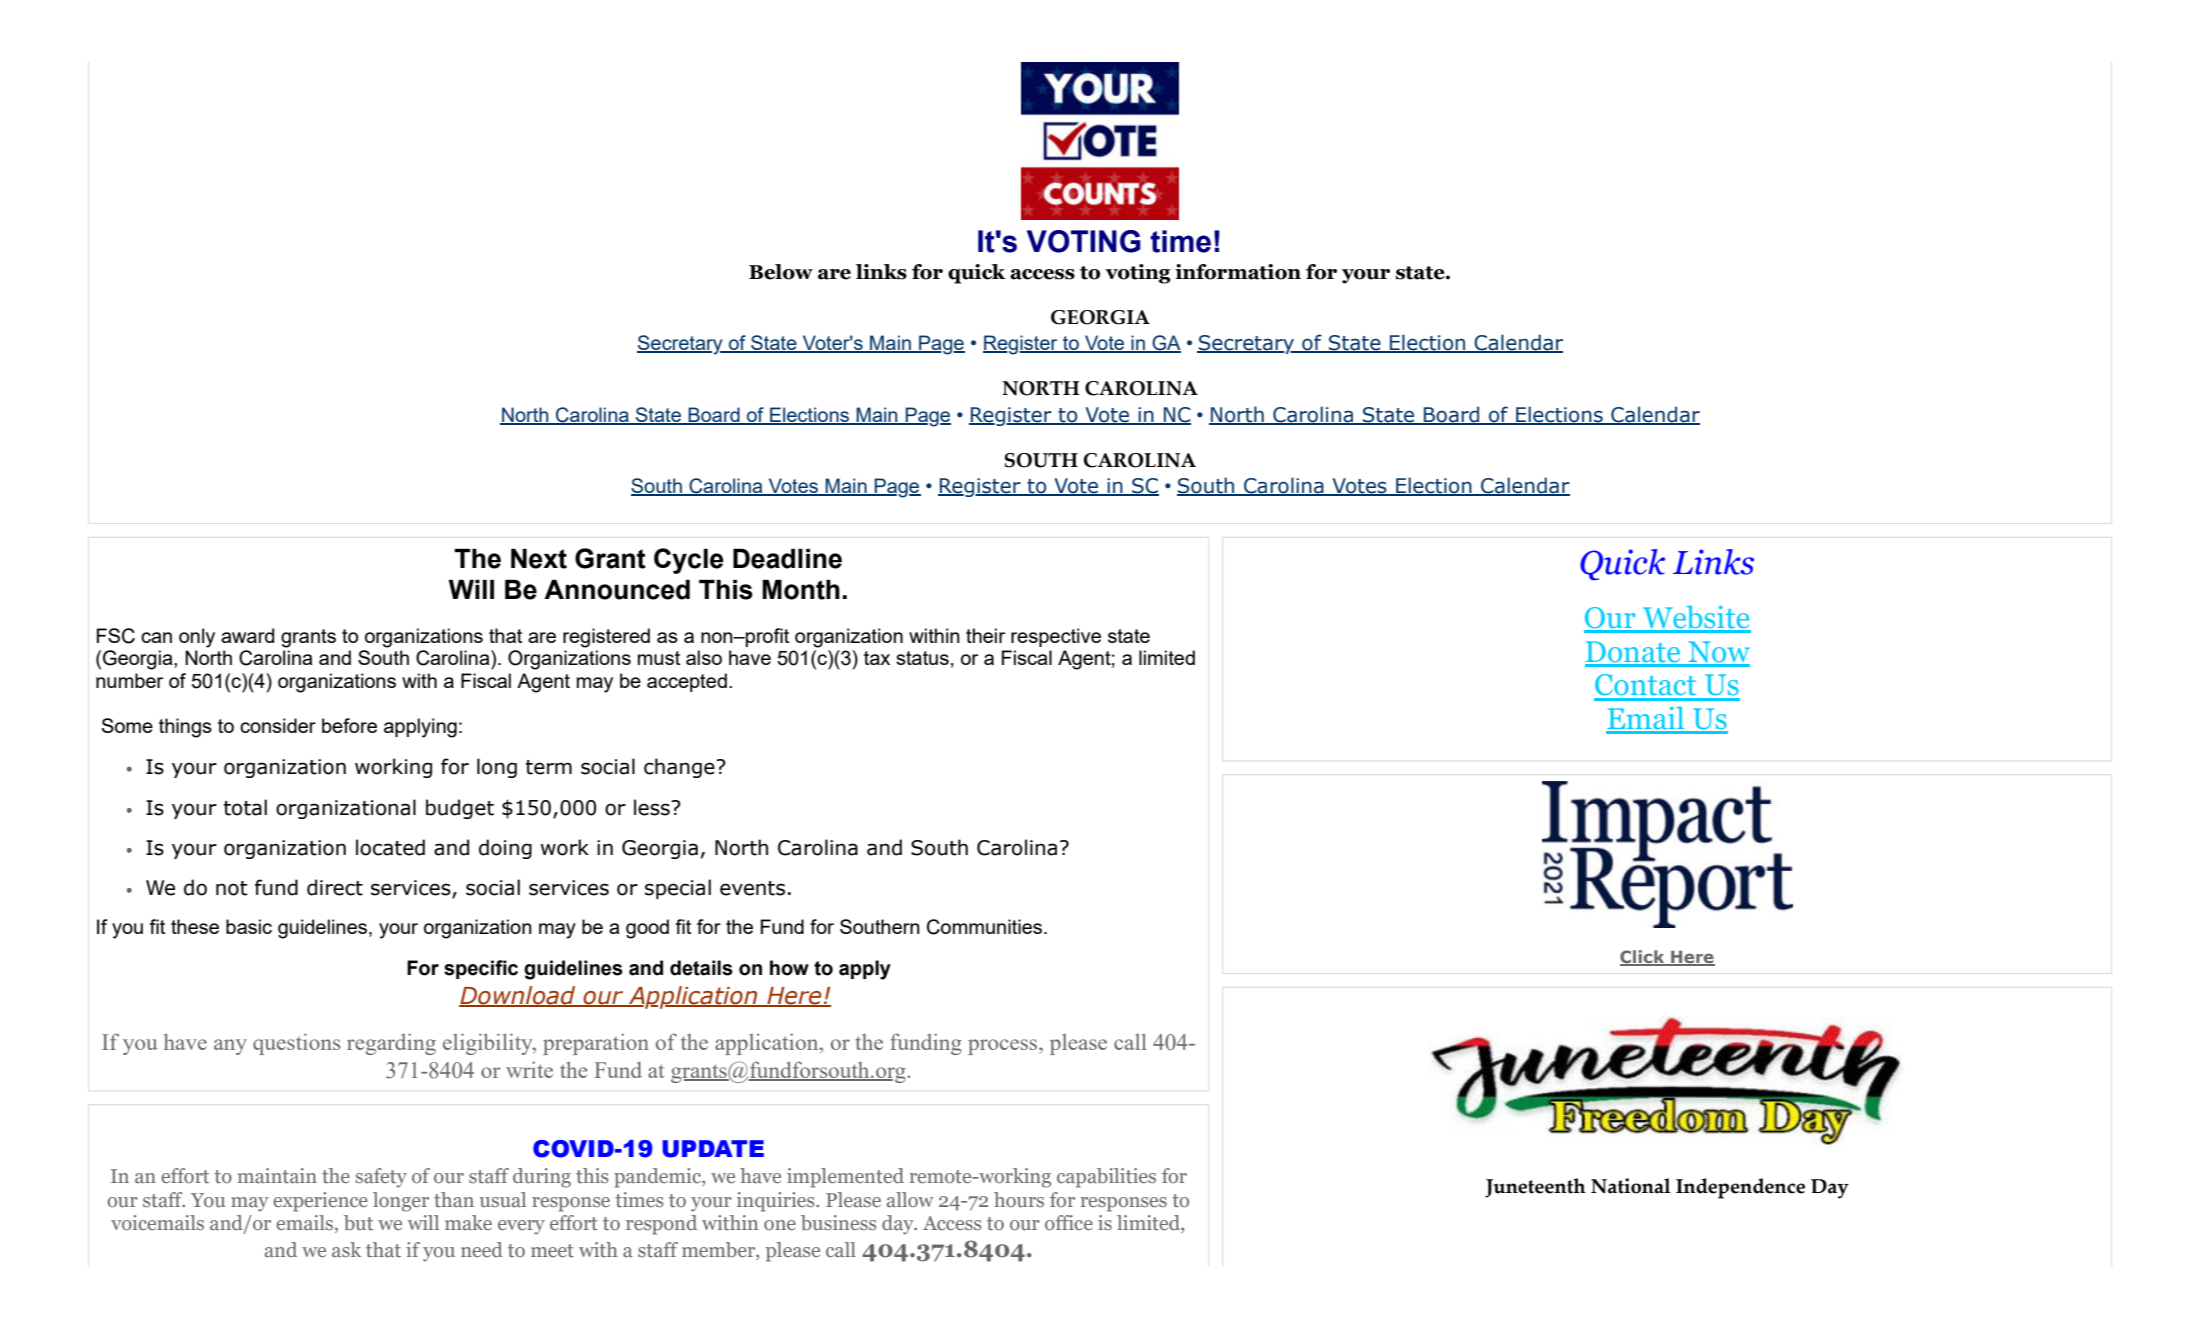 The width and height of the screenshot is (2188, 1328). I want to click on basic, so click(249, 926).
